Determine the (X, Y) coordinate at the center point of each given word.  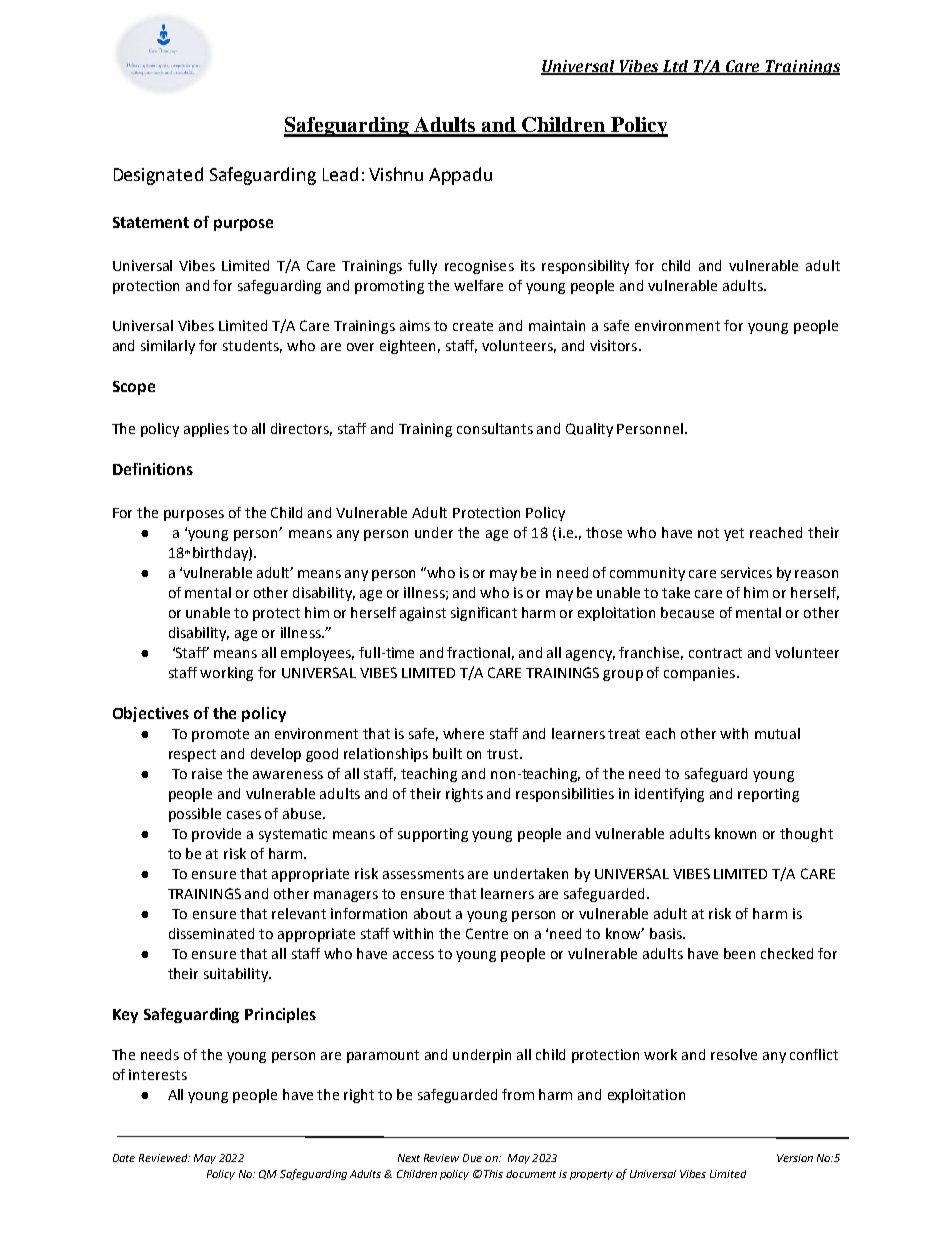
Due (472, 1158)
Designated (158, 176)
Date (124, 1158)
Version (795, 1158)
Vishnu (396, 174)
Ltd (676, 67)
